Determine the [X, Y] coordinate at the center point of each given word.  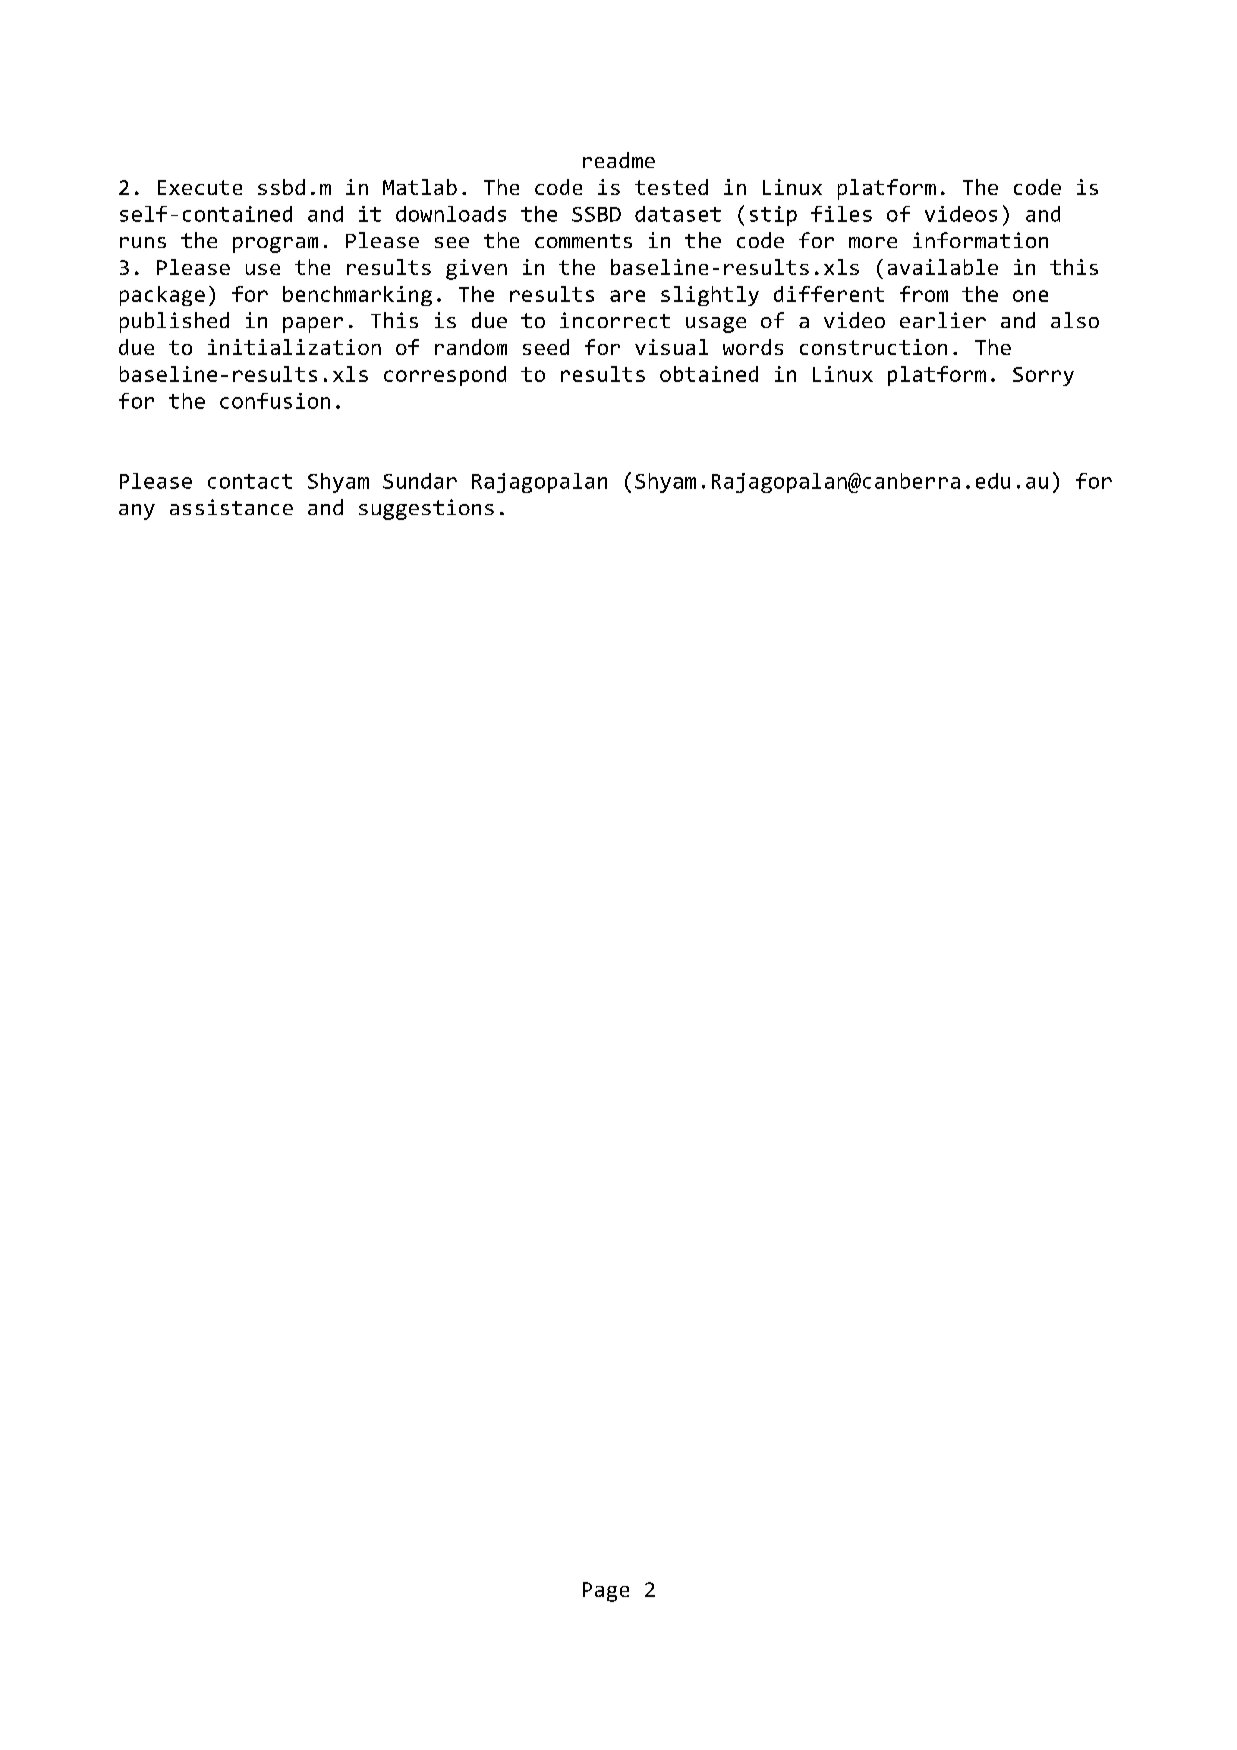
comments [583, 241]
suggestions [426, 509]
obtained [709, 374]
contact [250, 481]
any [137, 512]
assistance [231, 507]
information [980, 240]
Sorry [1043, 376]
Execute [200, 187]
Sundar [420, 481]
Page [606, 1592]
